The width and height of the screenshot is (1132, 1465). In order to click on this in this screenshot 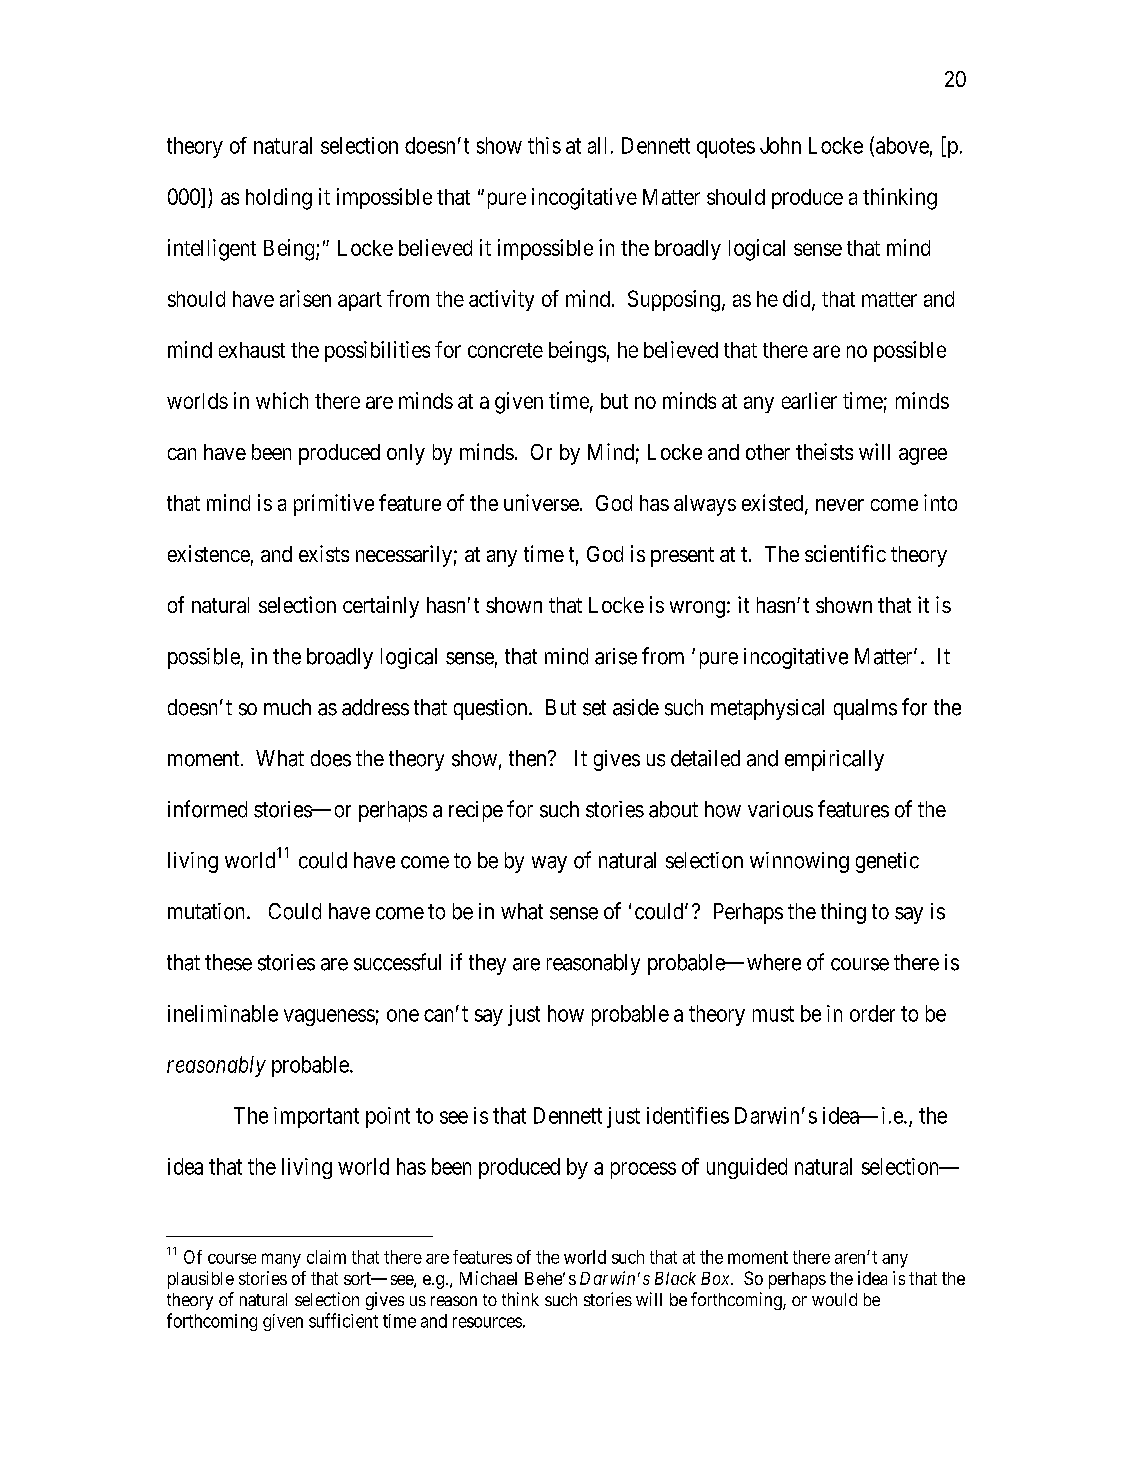, I will do `click(544, 145)`.
